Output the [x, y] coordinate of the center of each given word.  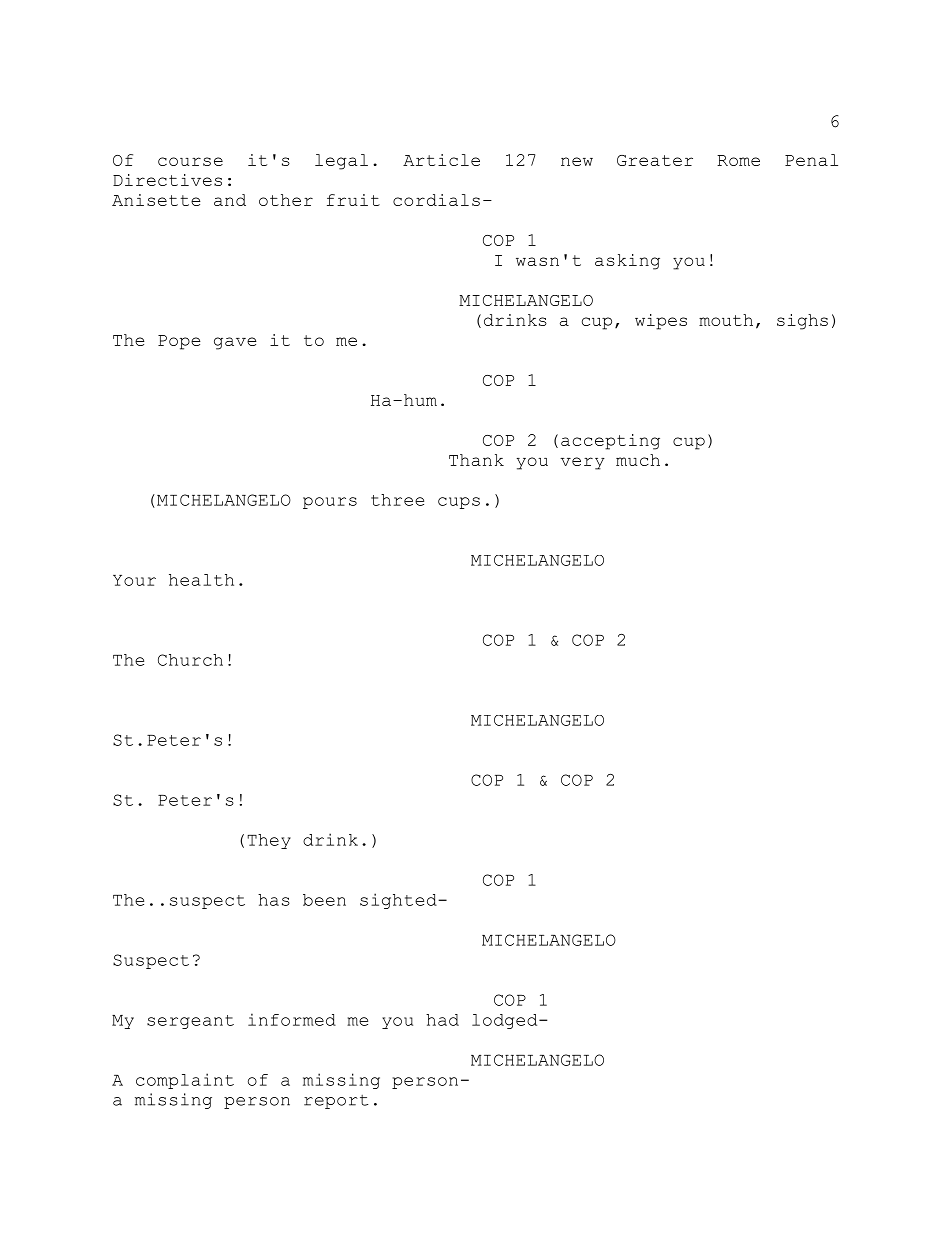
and [230, 200]
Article [441, 160]
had [442, 1020]
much [638, 460]
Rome [738, 160]
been [324, 900]
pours [330, 503]
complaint [185, 1081]
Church [190, 660]
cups [459, 503]
